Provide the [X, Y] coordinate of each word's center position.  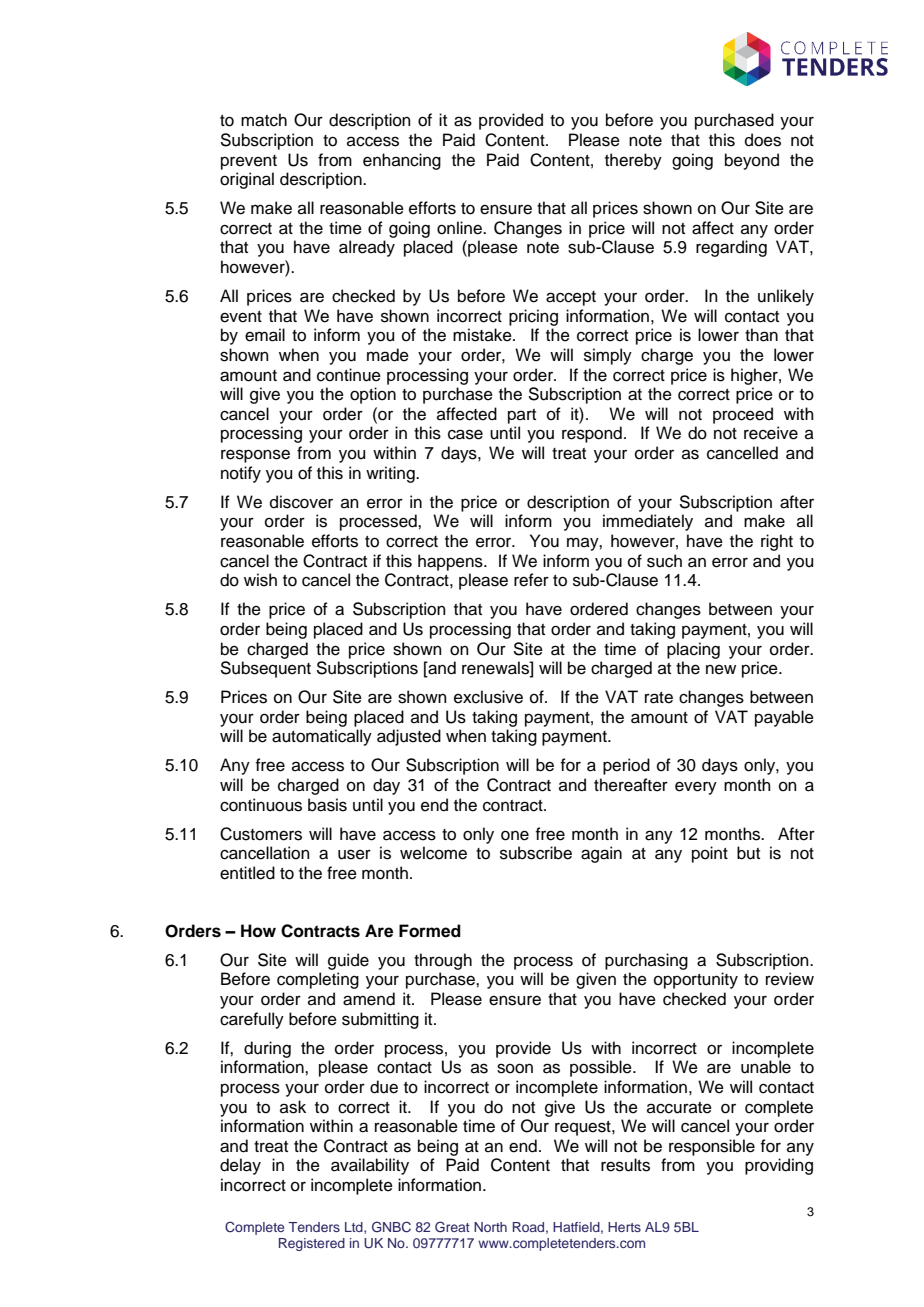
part [522, 416]
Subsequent [265, 669]
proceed [743, 415]
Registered [312, 1244]
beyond [752, 161]
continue [349, 375]
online [460, 228]
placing [693, 650]
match [264, 120]
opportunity [696, 980]
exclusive [488, 697]
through [443, 961]
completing [318, 980]
